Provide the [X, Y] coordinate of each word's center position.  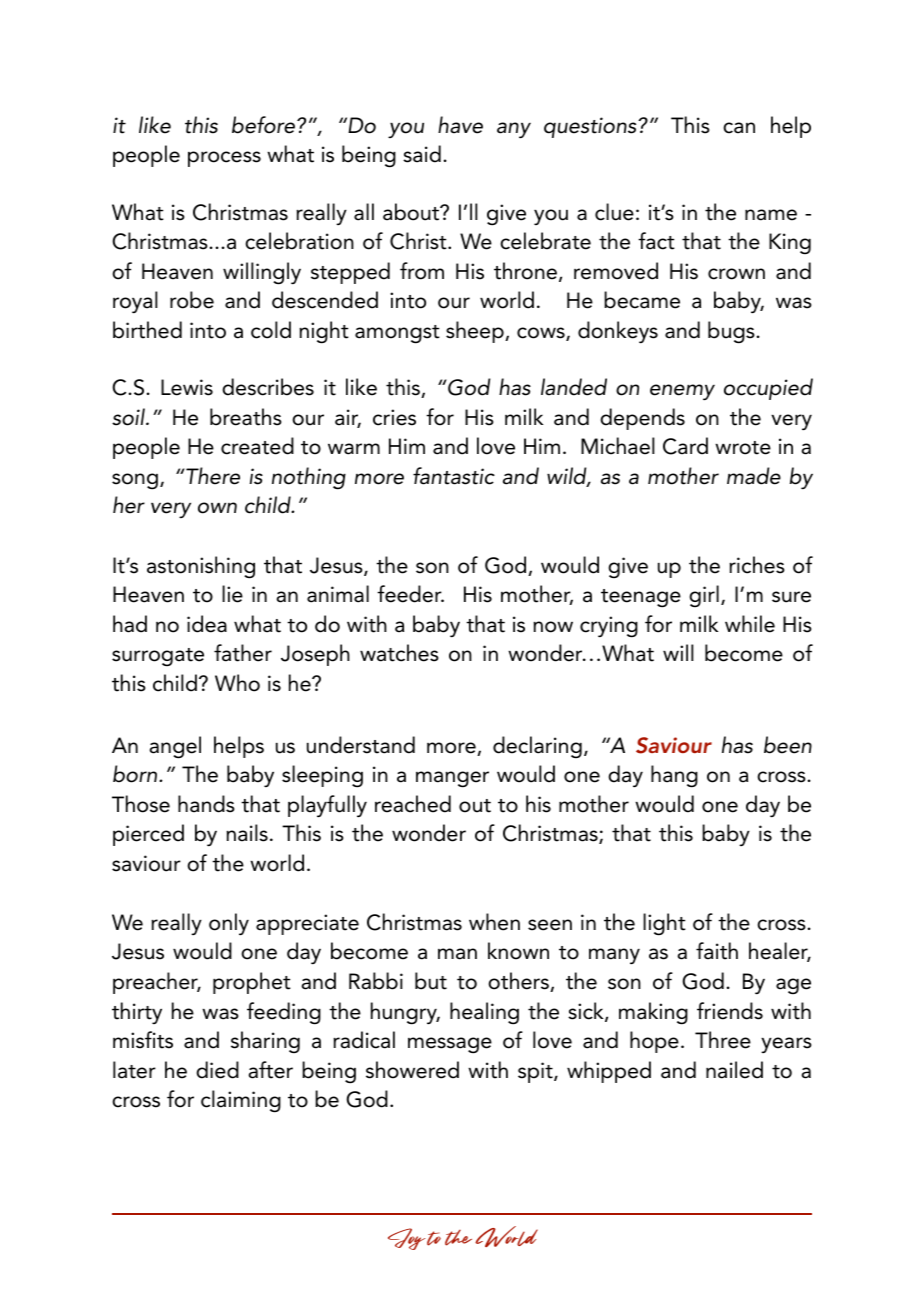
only [229, 924]
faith [717, 951]
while [750, 624]
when [494, 922]
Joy [406, 1239]
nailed [734, 1070]
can [739, 128]
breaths [246, 417]
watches [399, 653]
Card [685, 446]
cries [394, 417]
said [422, 154]
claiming [241, 1101]
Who [237, 683]
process [224, 159]
